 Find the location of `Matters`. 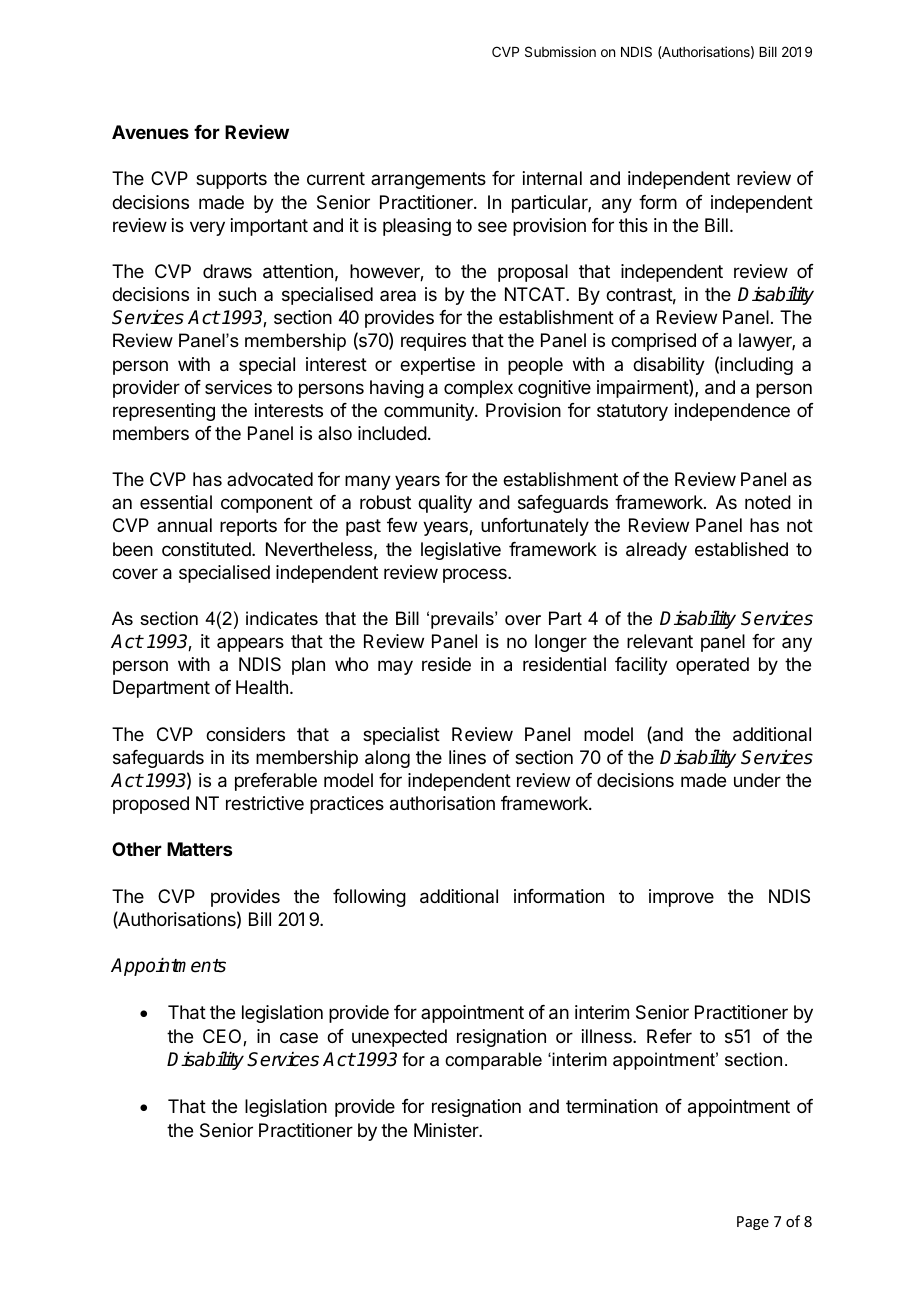

Matters is located at coordinates (199, 849).
